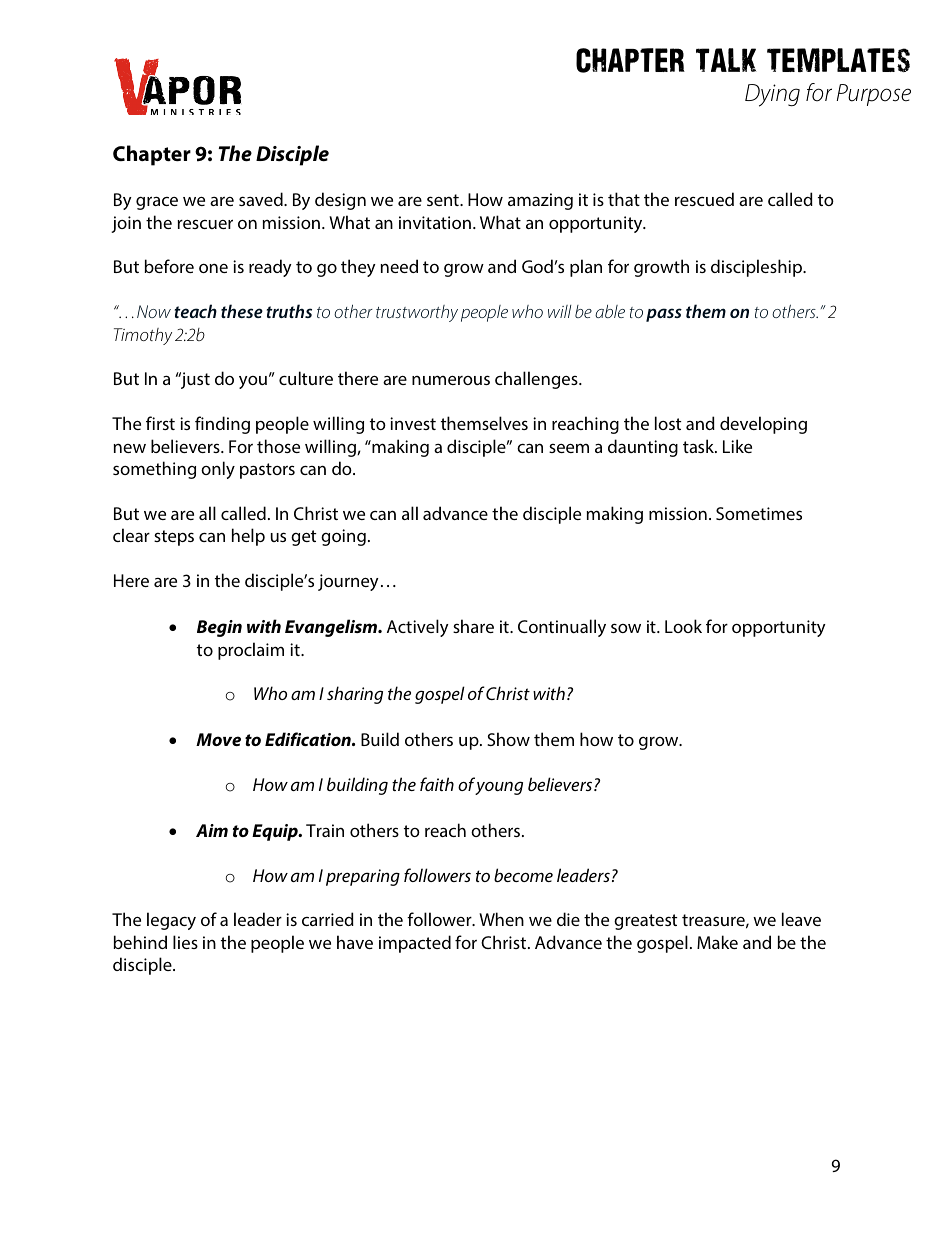 Image resolution: width=952 pixels, height=1233 pixels. Describe the element at coordinates (262, 199) in the screenshot. I see `saved` at that location.
